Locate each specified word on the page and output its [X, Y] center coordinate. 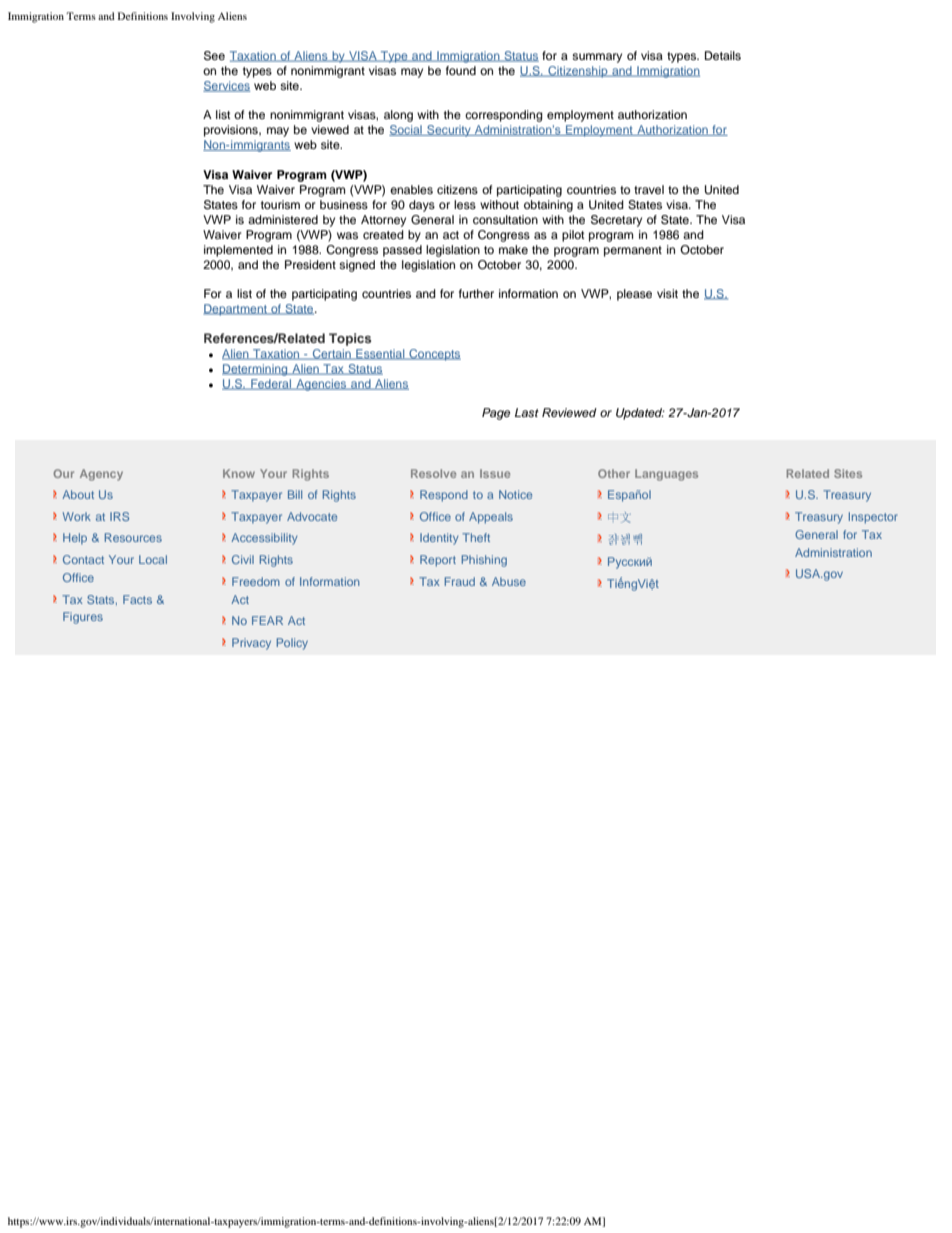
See [214, 56]
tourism [280, 204]
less [465, 204]
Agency [101, 475]
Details [723, 55]
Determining [256, 370]
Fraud [460, 581]
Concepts [434, 355]
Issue [495, 473]
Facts [137, 599]
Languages [666, 475]
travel [649, 189]
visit [667, 293]
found [461, 70]
